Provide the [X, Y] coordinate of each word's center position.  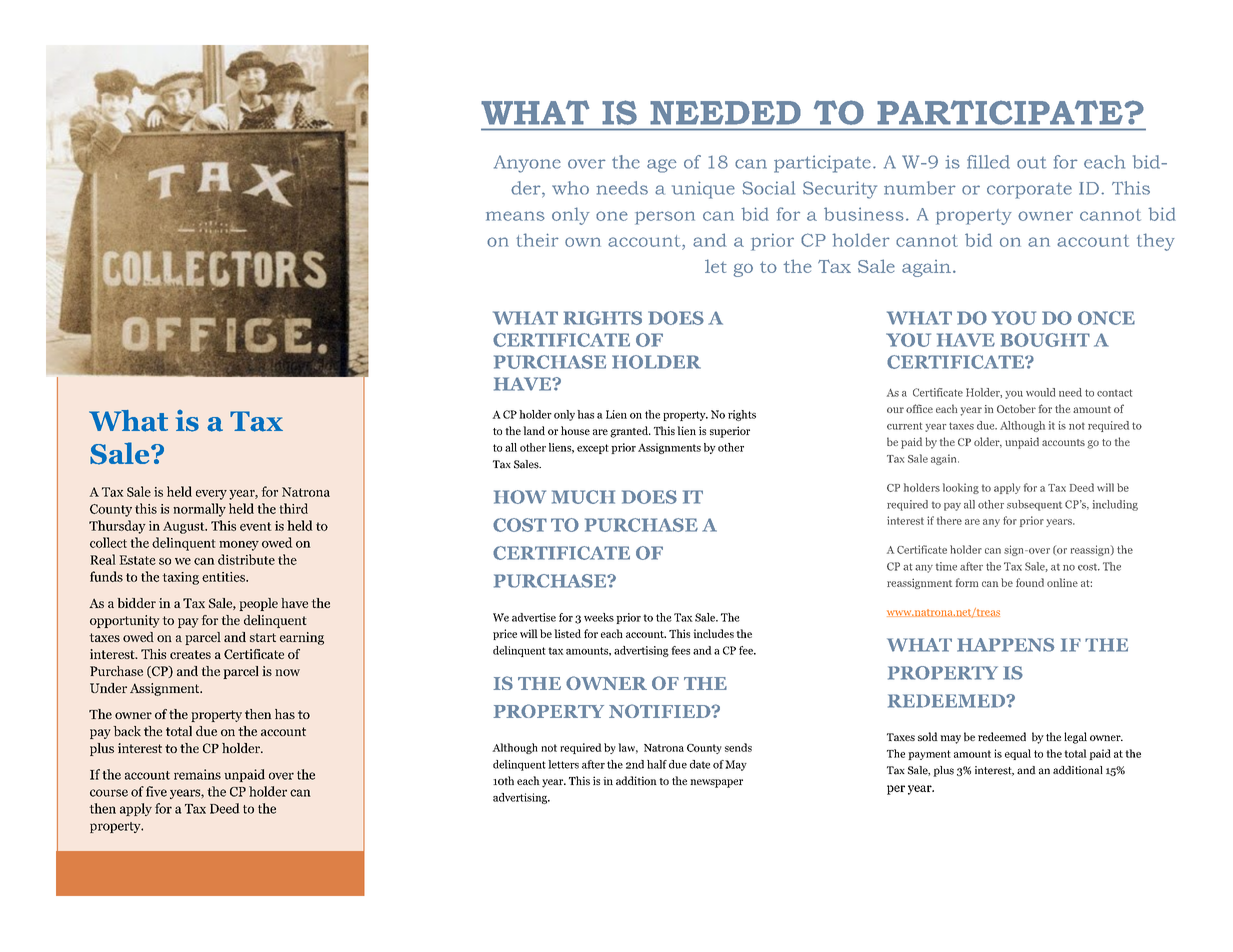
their [537, 240]
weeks [599, 617]
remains [197, 774]
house [575, 430]
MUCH [583, 497]
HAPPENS [1006, 645]
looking [961, 488]
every [211, 495]
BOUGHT [1045, 340]
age [662, 166]
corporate [1029, 191]
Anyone [527, 164]
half [657, 764]
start [263, 637]
